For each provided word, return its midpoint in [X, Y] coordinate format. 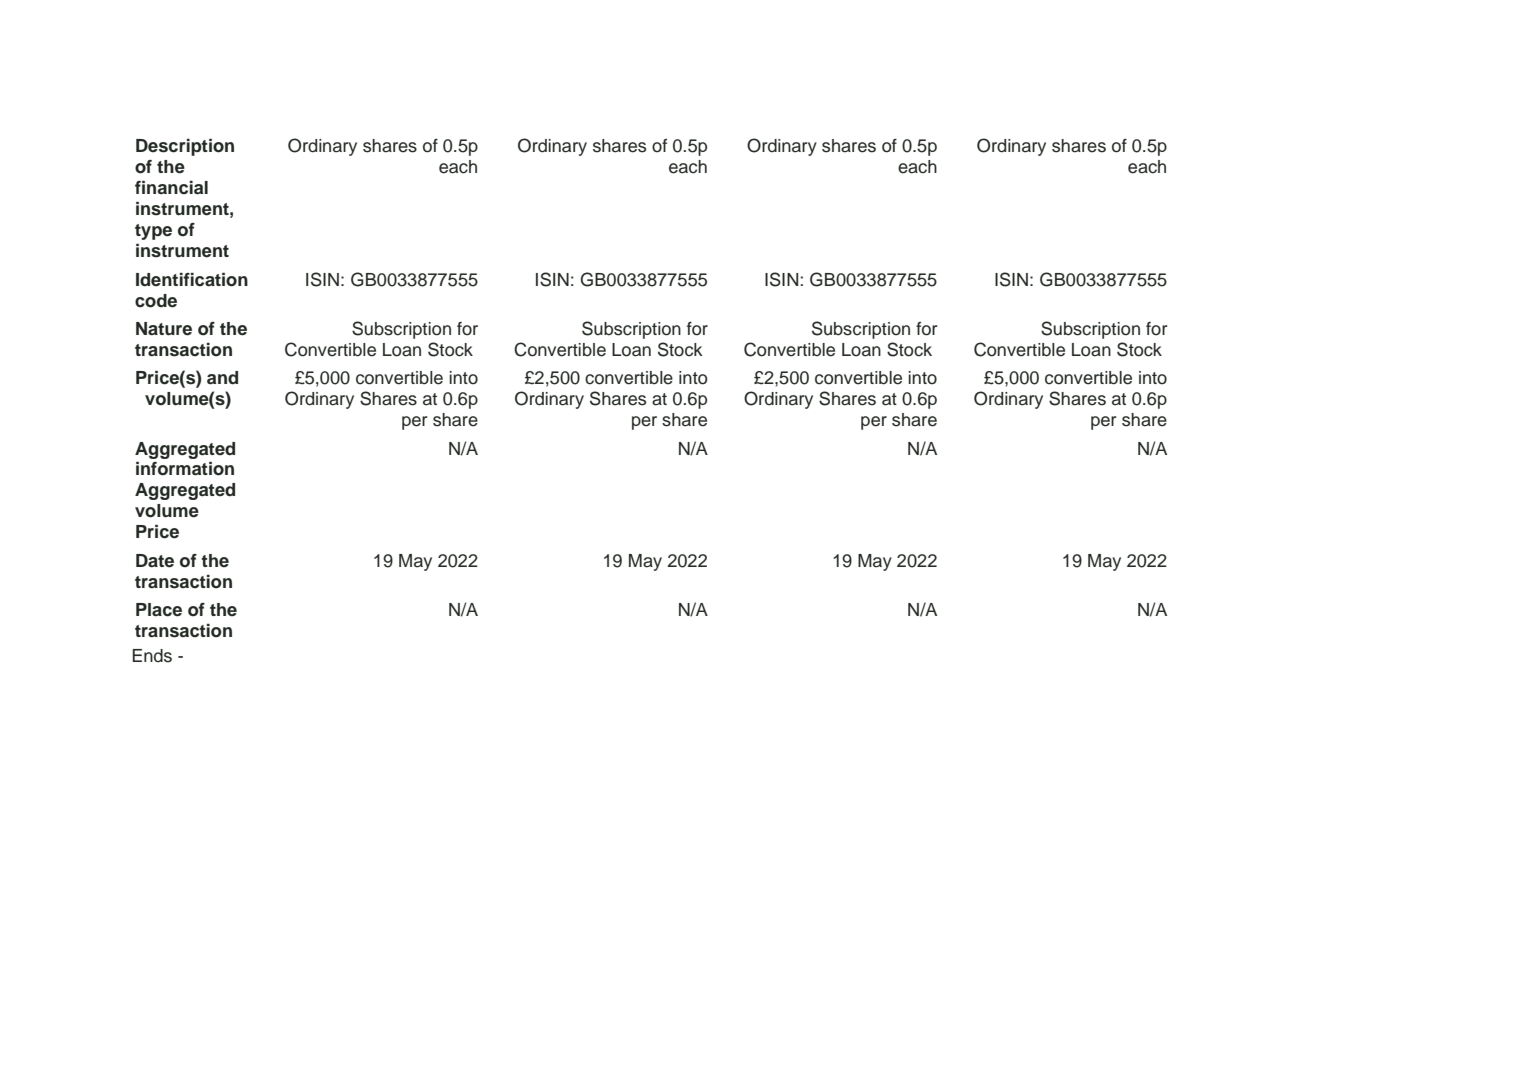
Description [185, 147]
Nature [164, 329]
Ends [152, 656]
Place [159, 610]
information [185, 469]
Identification [192, 280]
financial [171, 188]
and [222, 378]
